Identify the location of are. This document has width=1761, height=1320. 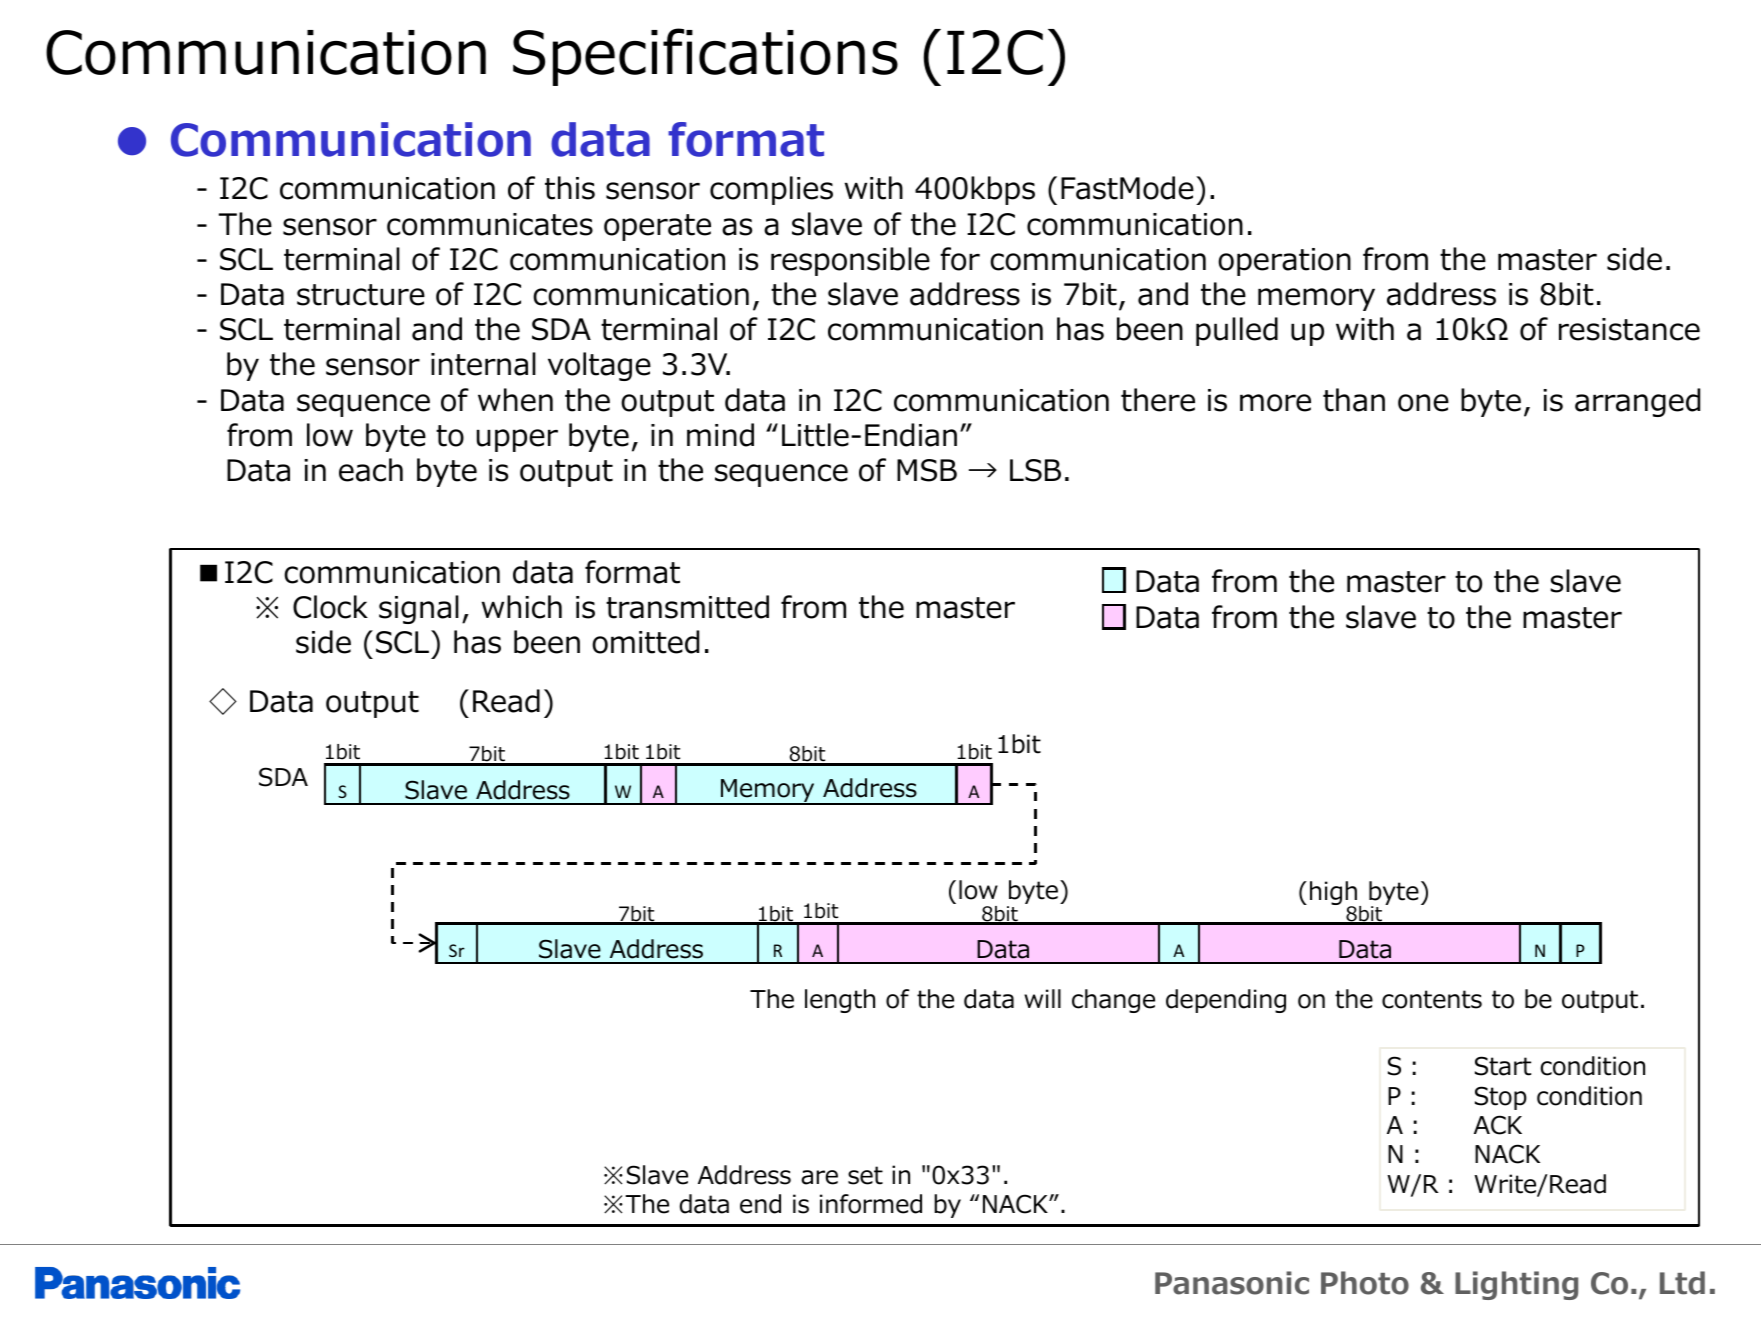
(819, 1177).
